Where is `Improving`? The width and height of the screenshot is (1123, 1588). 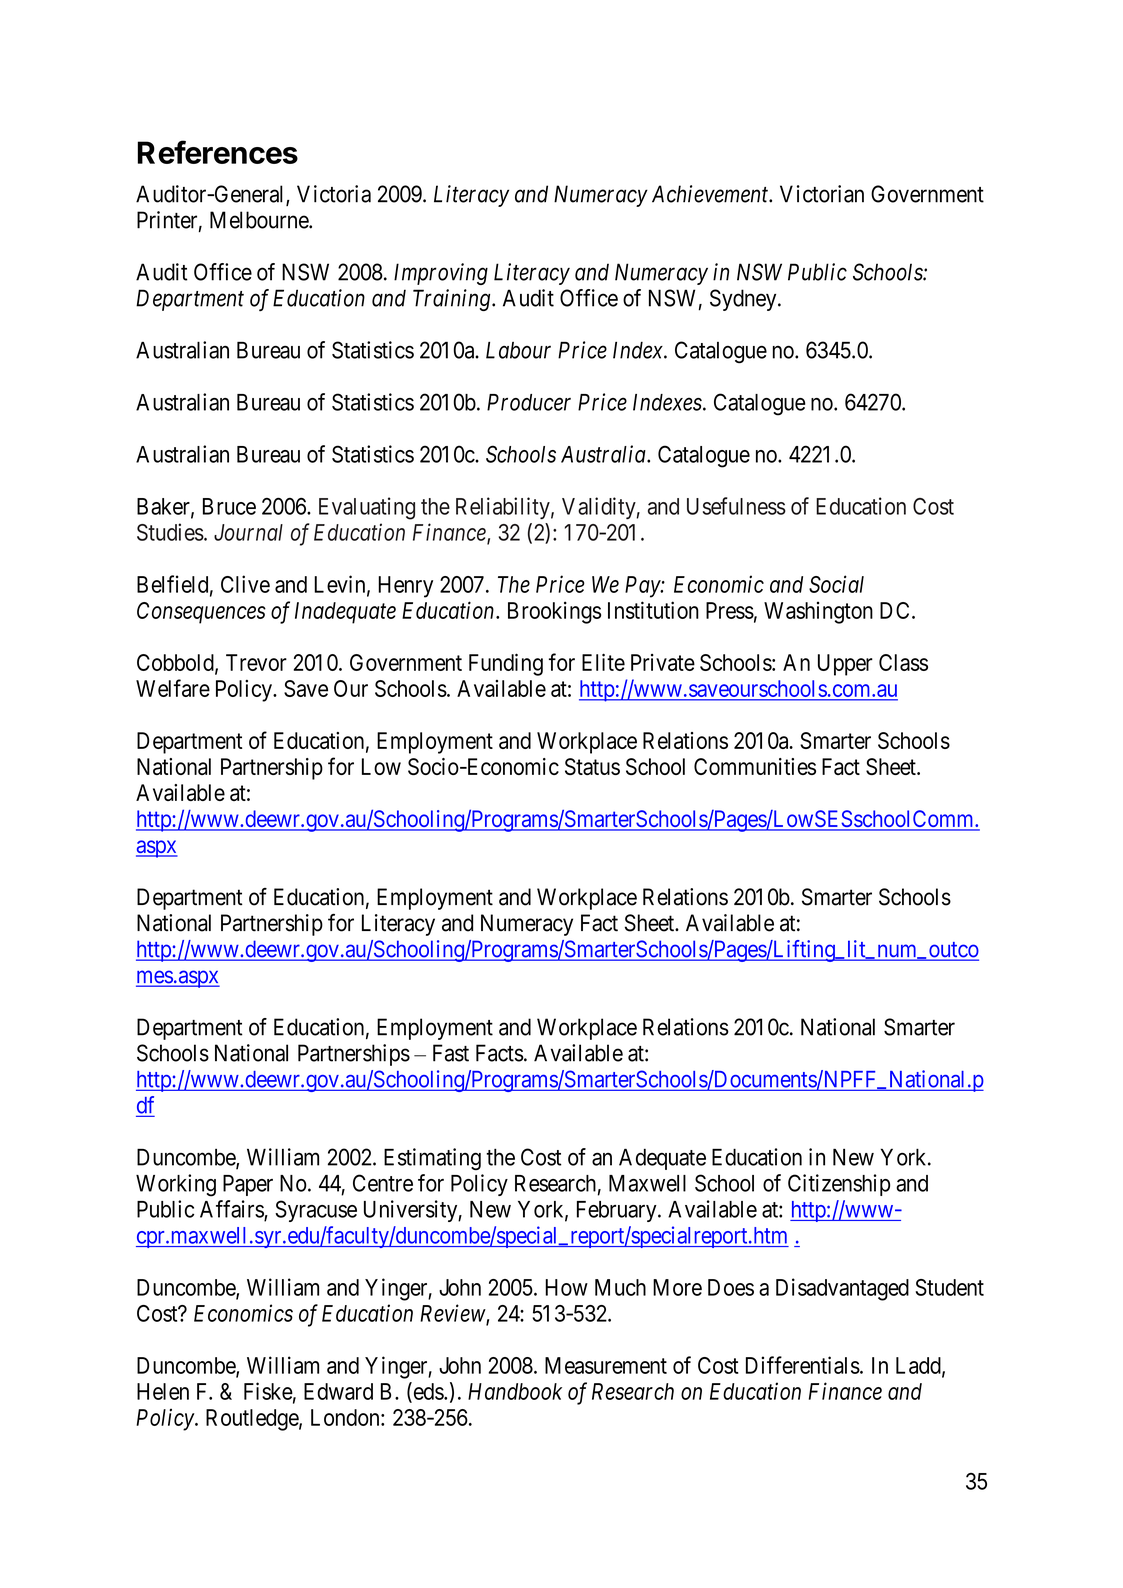 Improving is located at coordinates (441, 274).
